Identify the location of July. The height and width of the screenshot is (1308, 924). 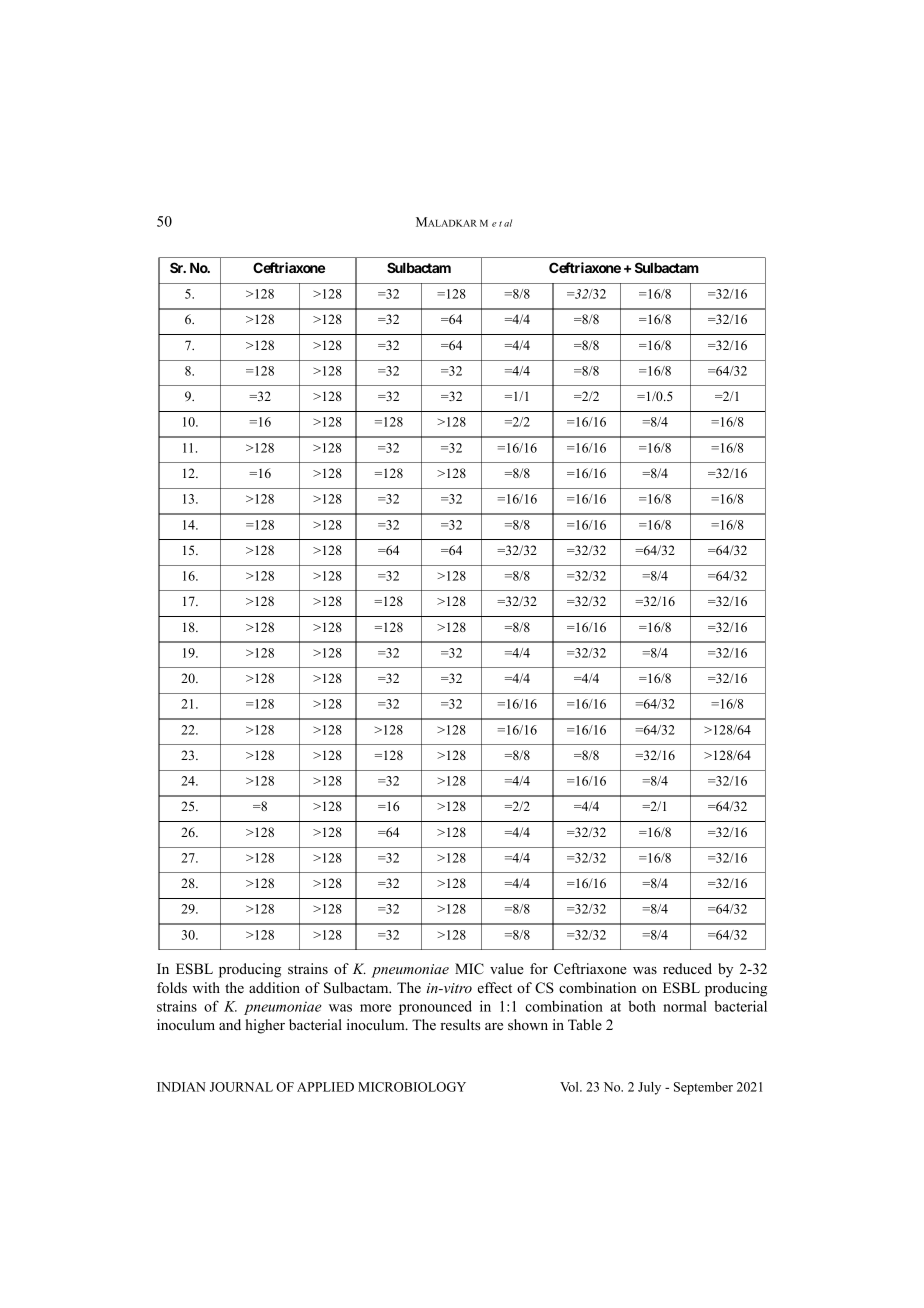
(649, 1088).
